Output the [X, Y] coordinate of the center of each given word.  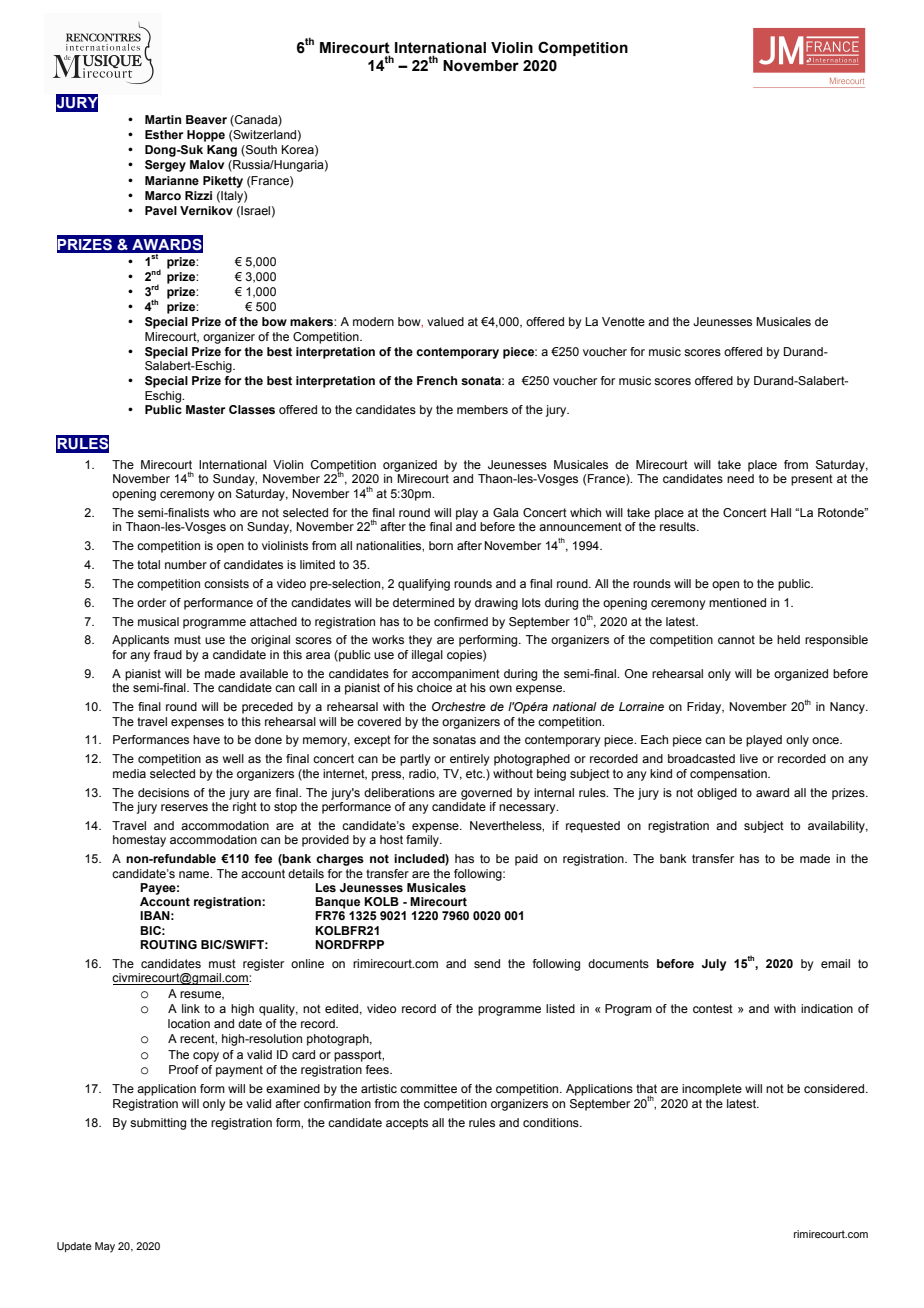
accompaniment [456, 675]
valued [445, 321]
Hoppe [206, 136]
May [105, 1247]
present [812, 480]
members [482, 409]
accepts [407, 1124]
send [487, 963]
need [740, 478]
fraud [168, 654]
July [714, 965]
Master [205, 409]
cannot [736, 639]
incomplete [712, 1090]
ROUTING [168, 944]
